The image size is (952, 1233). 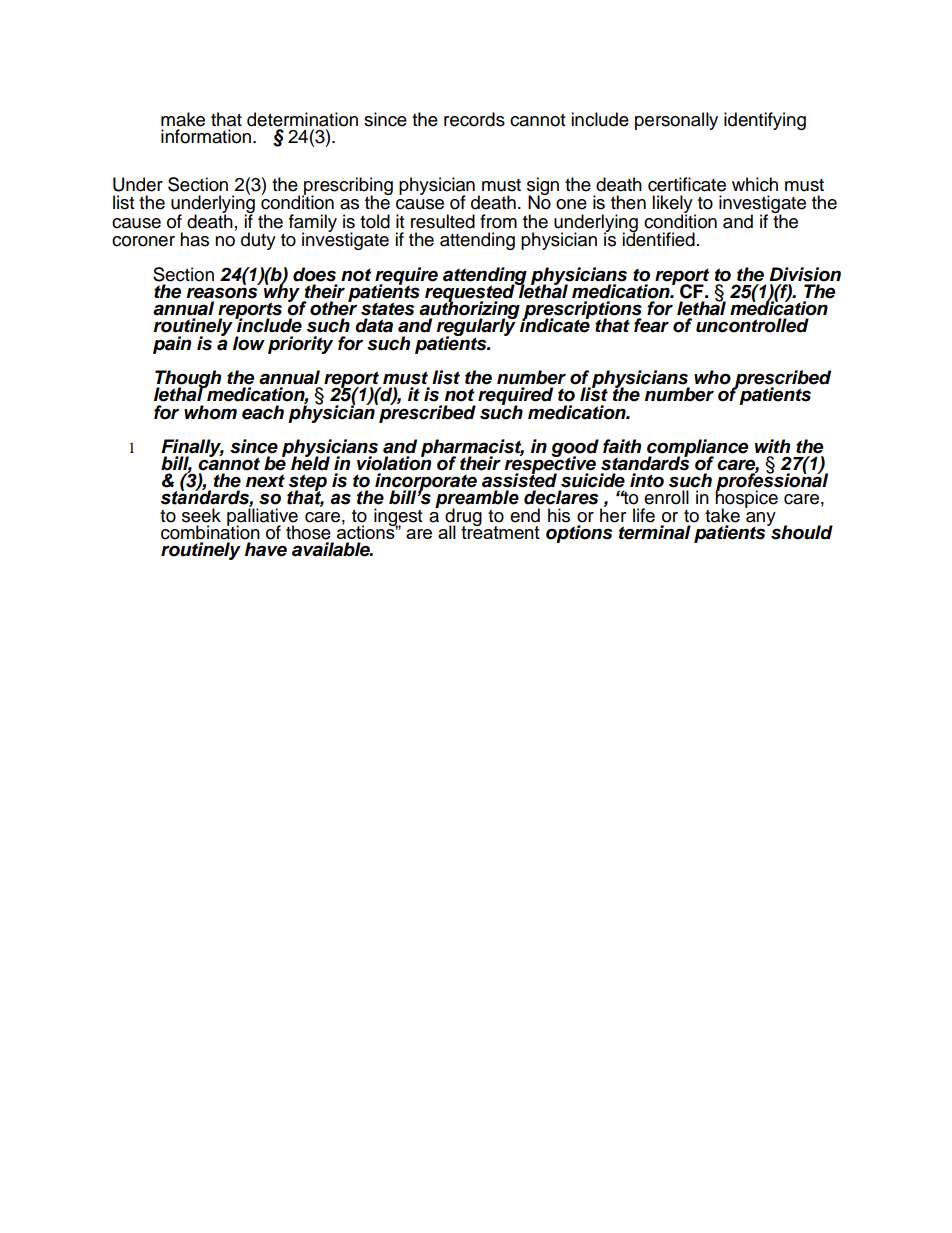 What do you see at coordinates (210, 412) in the screenshot?
I see `whom` at bounding box center [210, 412].
